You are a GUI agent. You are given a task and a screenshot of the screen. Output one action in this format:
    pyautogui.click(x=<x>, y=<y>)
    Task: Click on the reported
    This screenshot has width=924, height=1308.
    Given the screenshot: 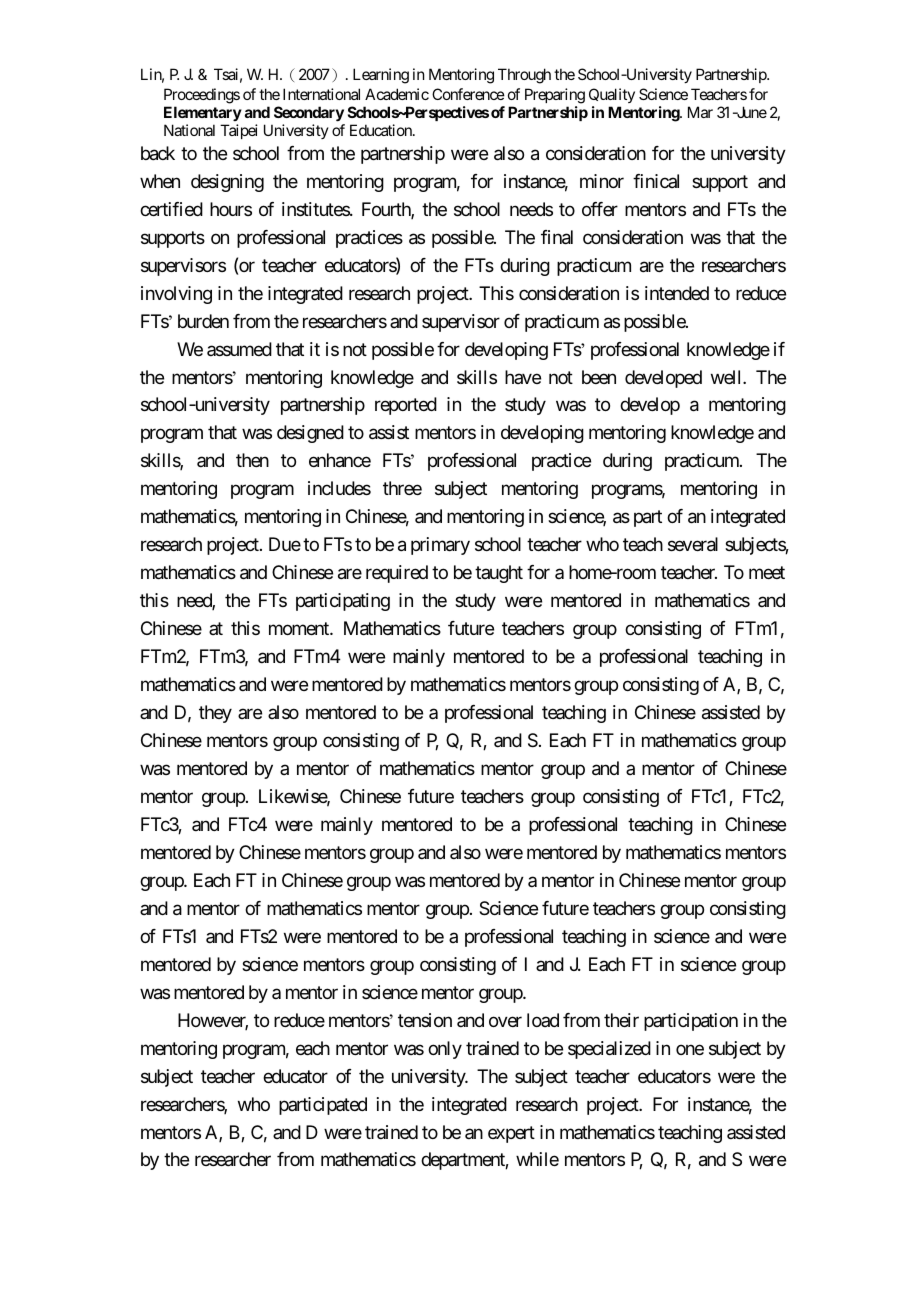 What is the action you would take?
    pyautogui.click(x=406, y=406)
